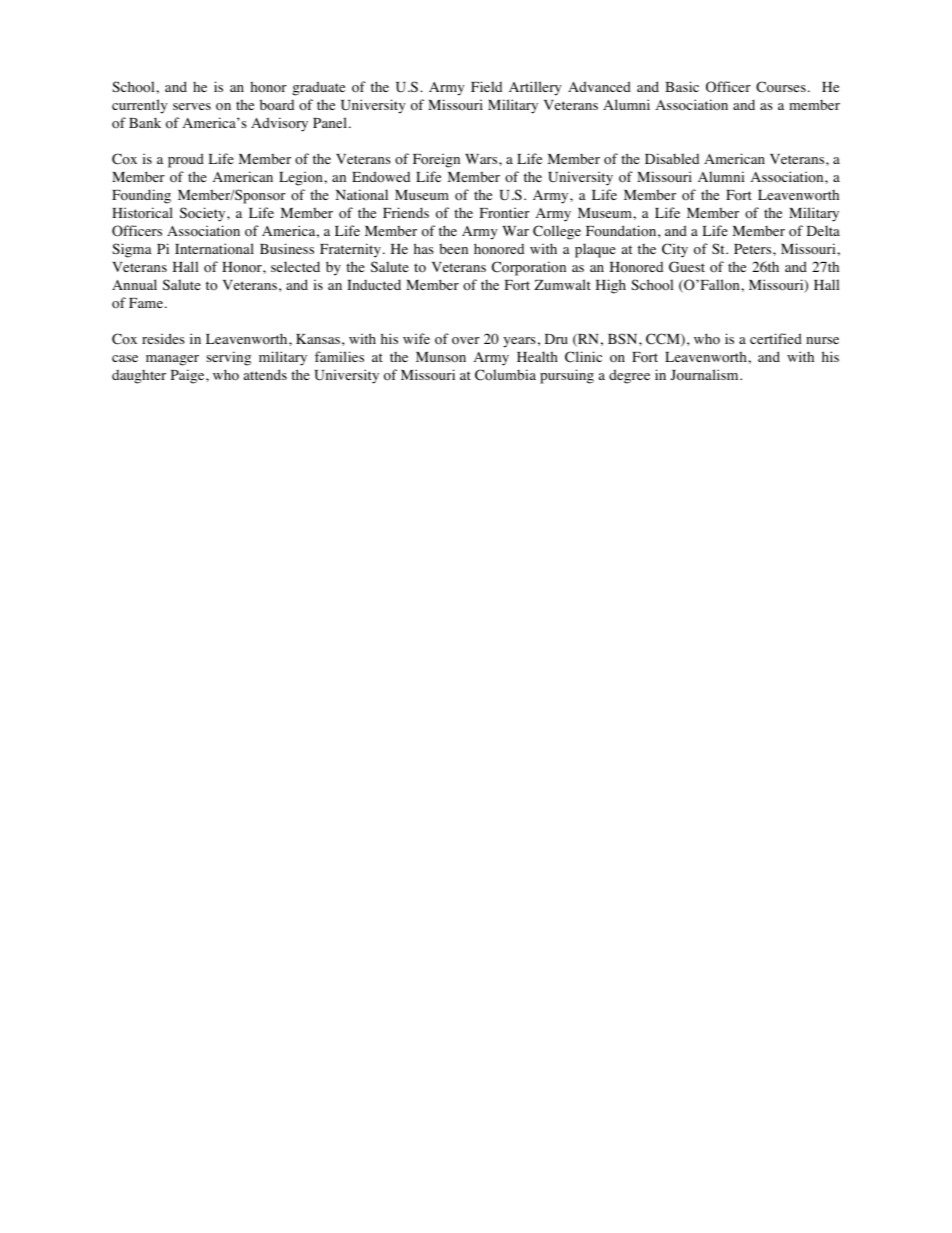  Describe the element at coordinates (505, 375) in the page. I see `Columbia` at that location.
